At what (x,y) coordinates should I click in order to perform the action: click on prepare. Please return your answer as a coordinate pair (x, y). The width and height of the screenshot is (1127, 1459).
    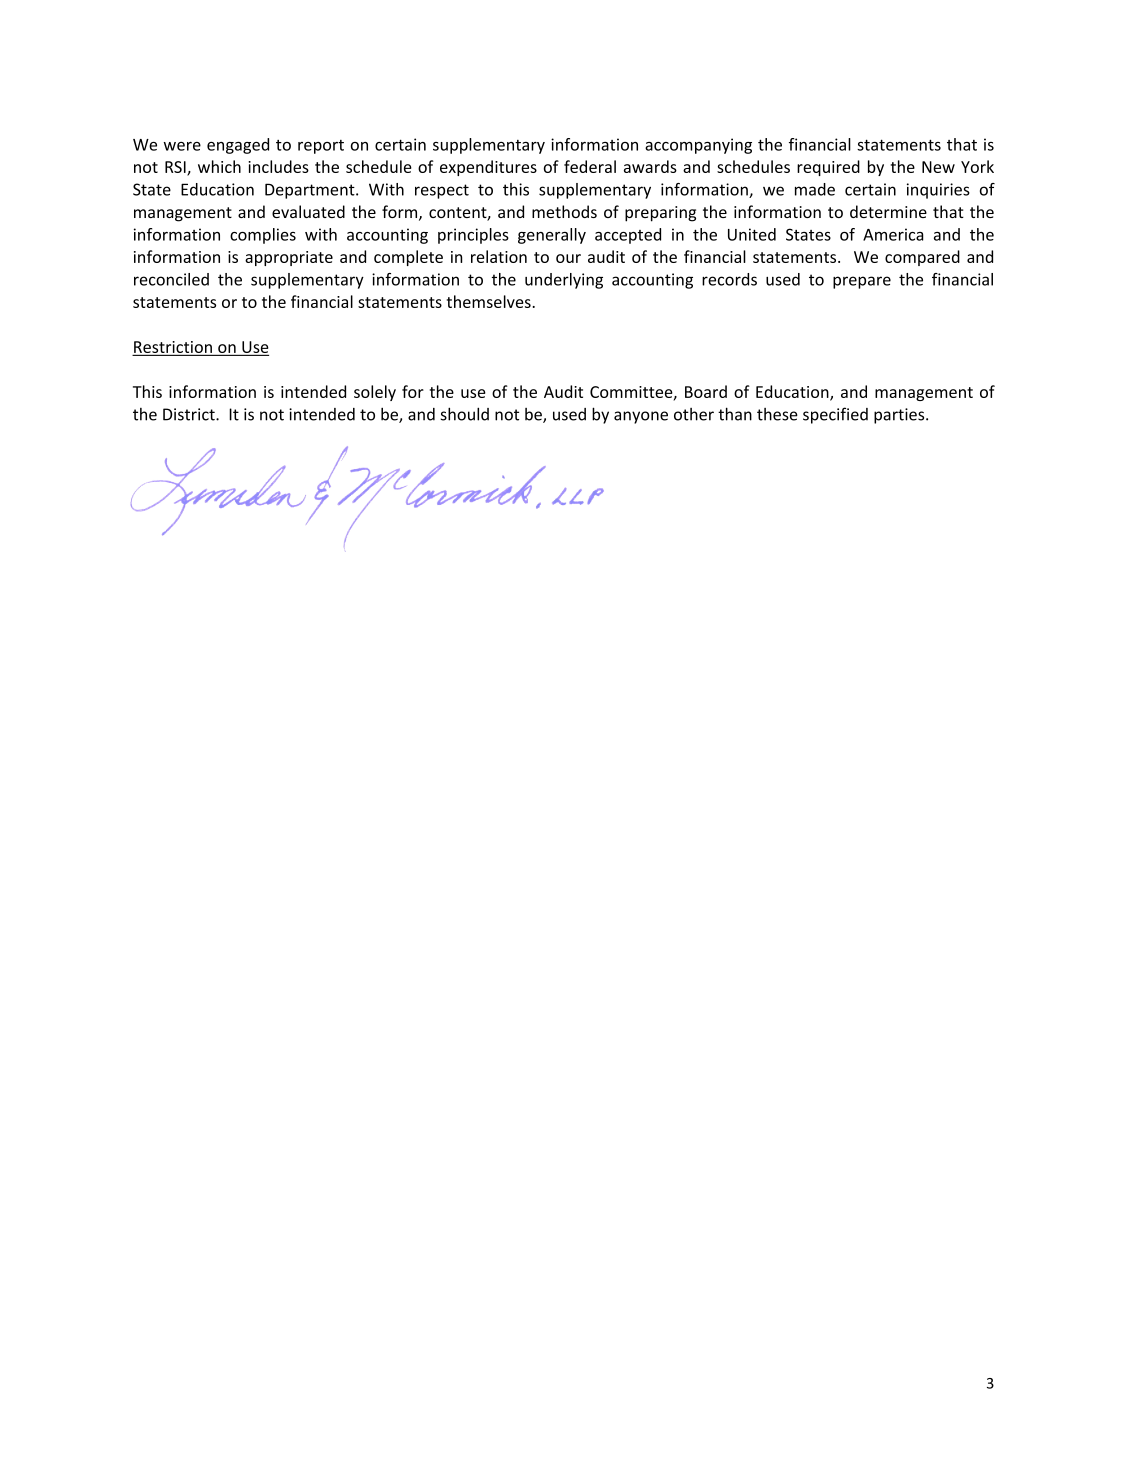
    Looking at the image, I should click on (862, 282).
